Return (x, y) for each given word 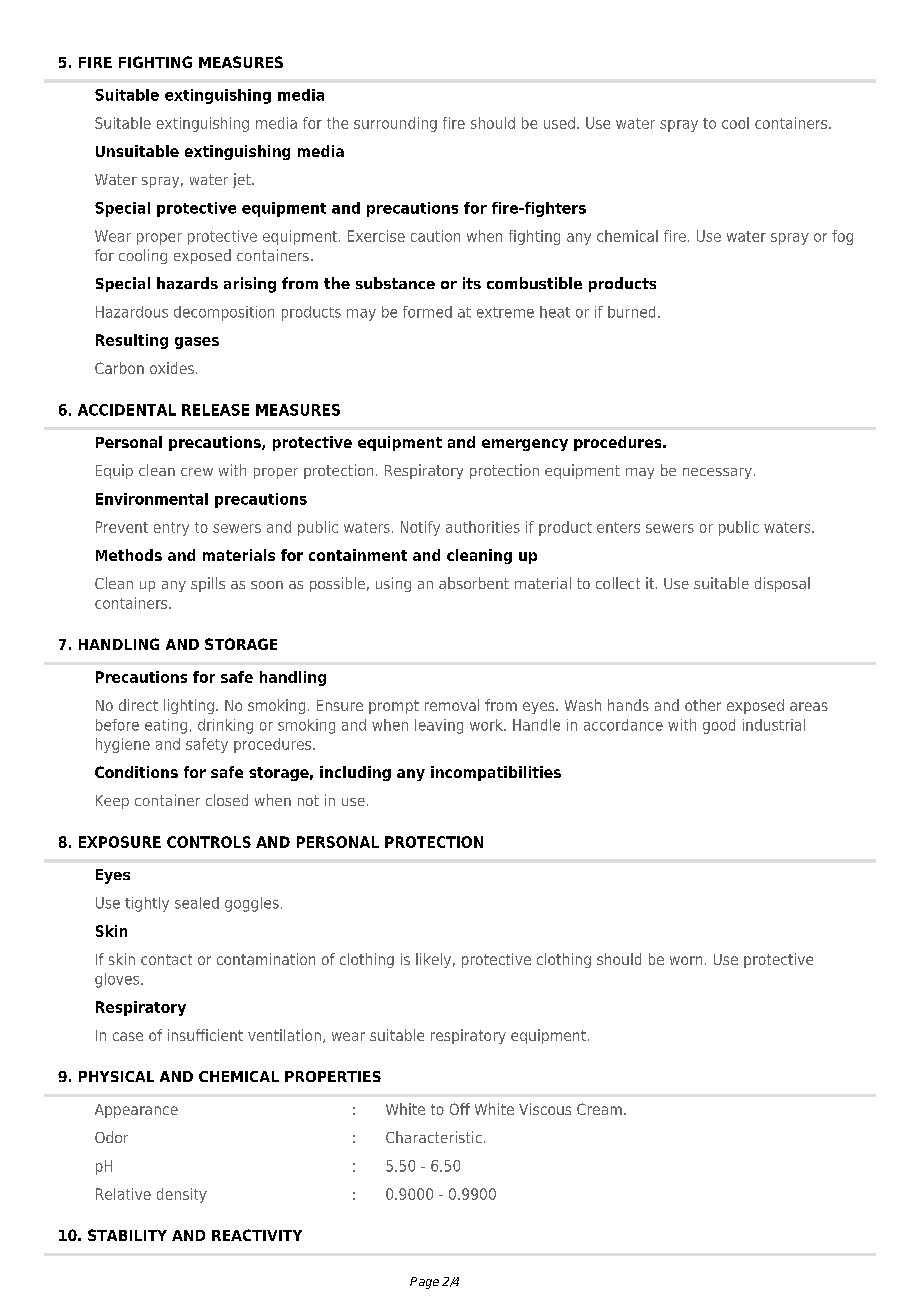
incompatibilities (496, 773)
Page (424, 1283)
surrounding (395, 124)
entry (171, 529)
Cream (599, 1109)
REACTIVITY (257, 1235)
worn (686, 960)
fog (842, 237)
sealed (197, 903)
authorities (483, 527)
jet (243, 180)
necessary (717, 473)
